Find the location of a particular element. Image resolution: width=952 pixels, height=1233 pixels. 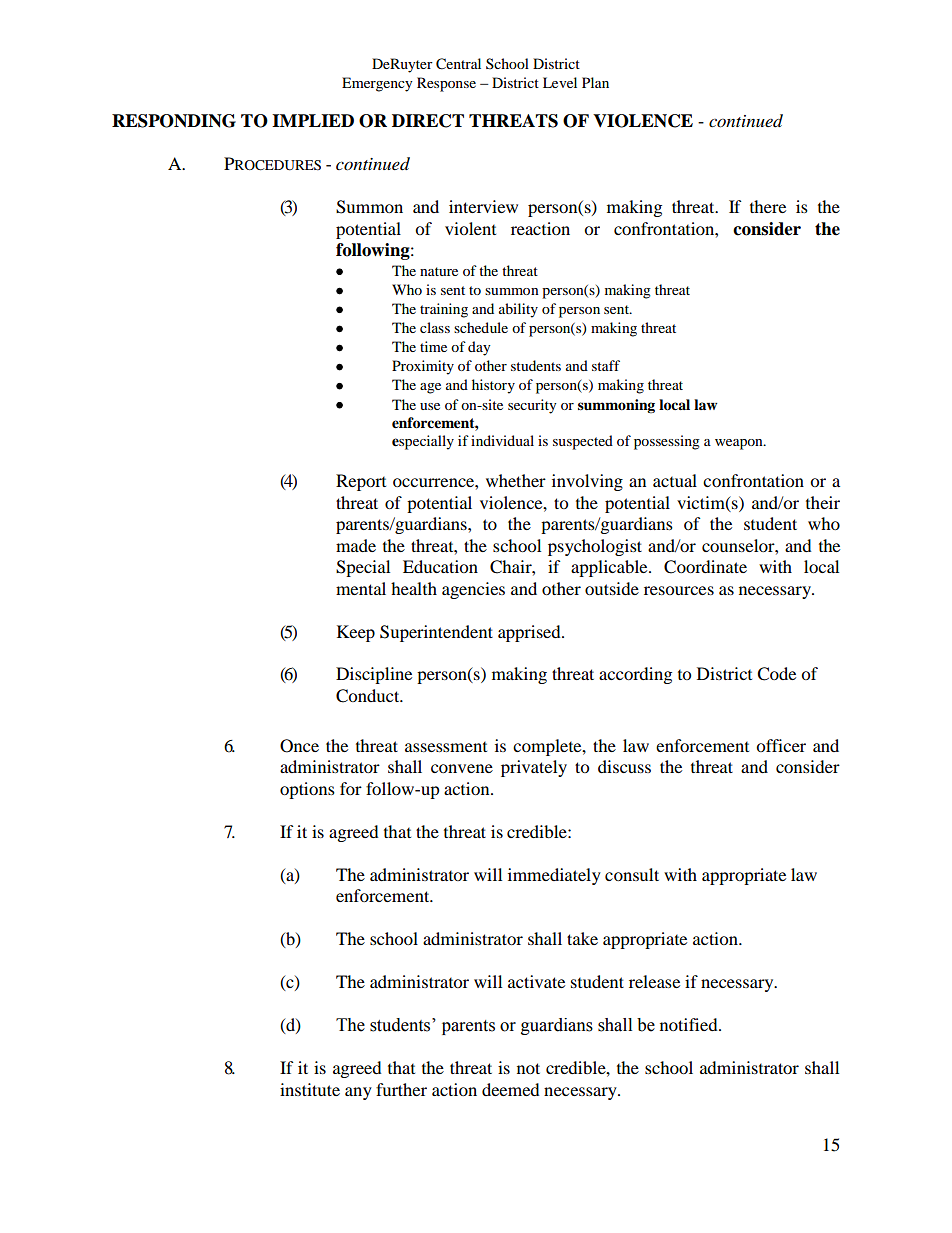

agencies is located at coordinates (473, 590).
